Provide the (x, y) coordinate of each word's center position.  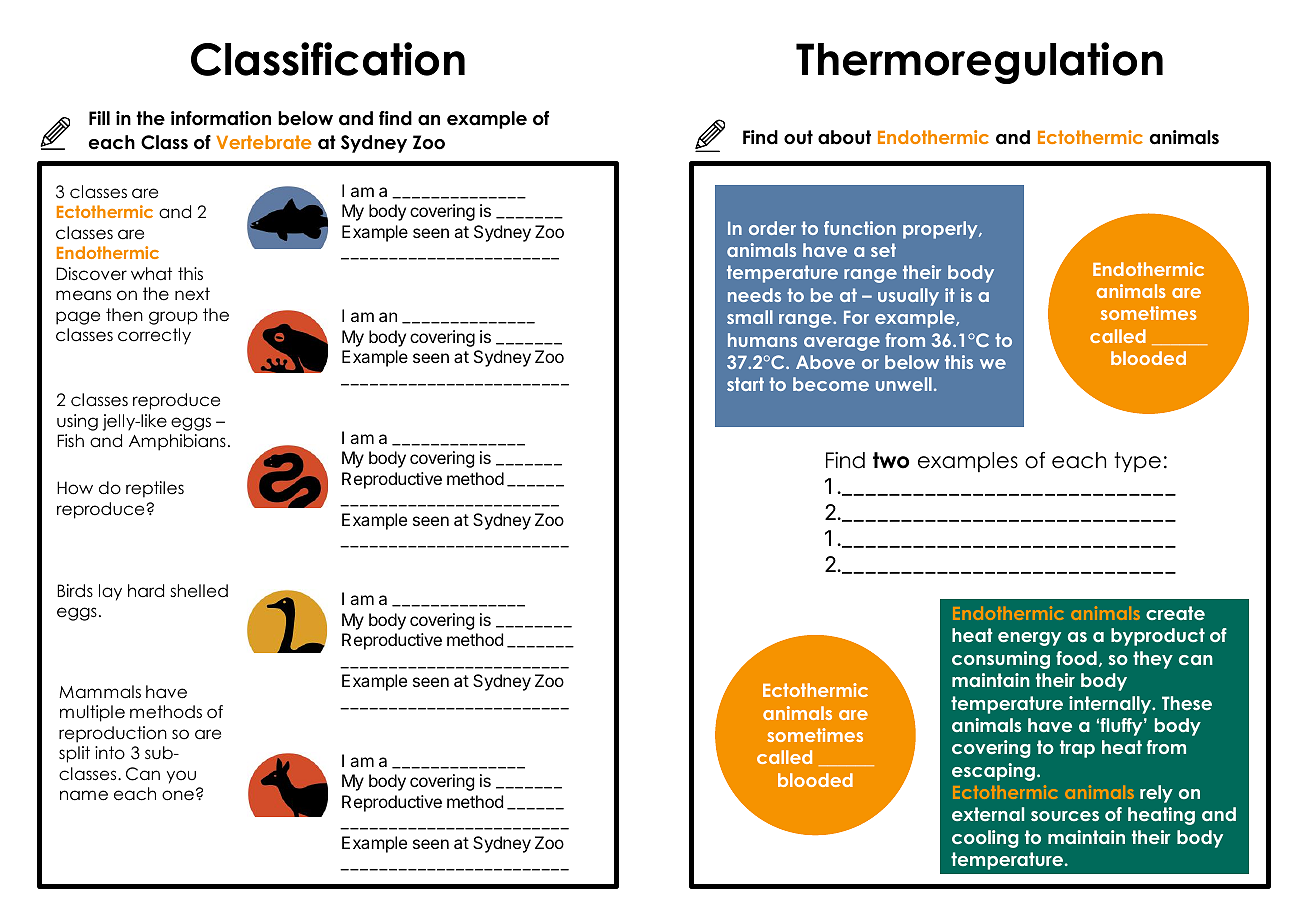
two (891, 460)
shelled (199, 591)
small (750, 317)
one (178, 795)
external (988, 814)
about (844, 137)
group (173, 318)
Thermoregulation (979, 63)
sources (1065, 816)
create (1175, 613)
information (221, 118)
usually (908, 297)
